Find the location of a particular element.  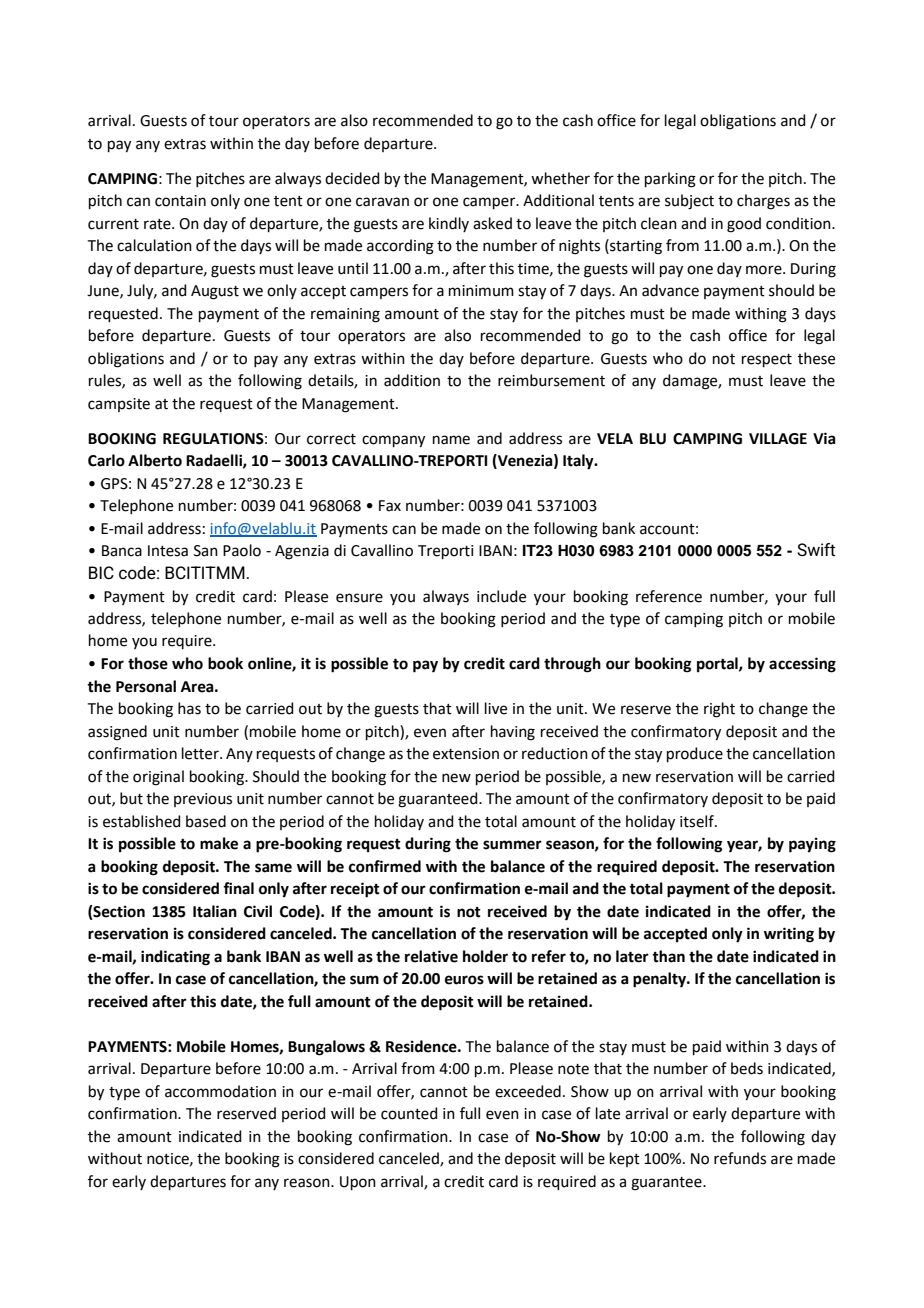

Swift is located at coordinates (816, 550).
